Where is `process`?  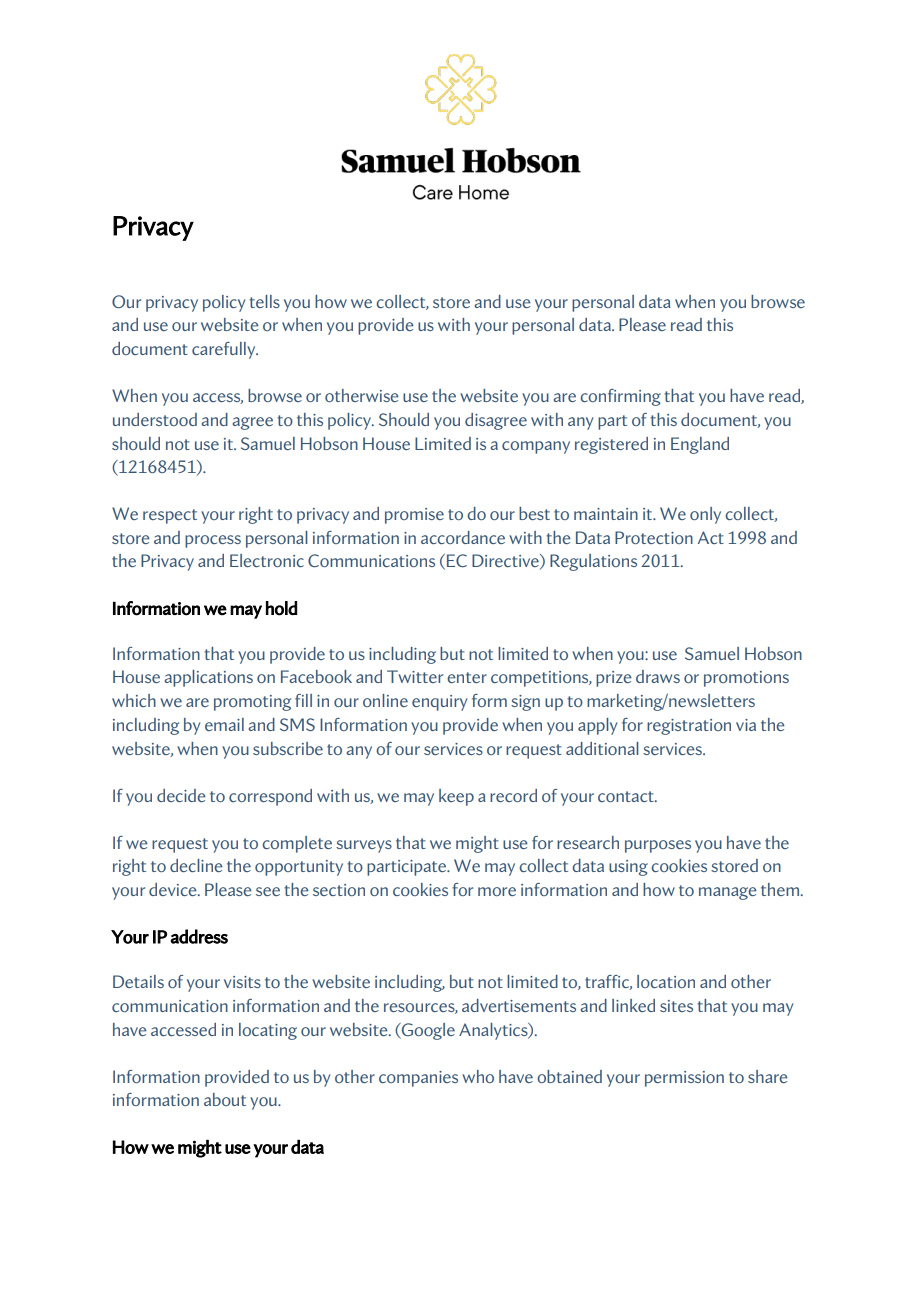
process is located at coordinates (213, 541).
